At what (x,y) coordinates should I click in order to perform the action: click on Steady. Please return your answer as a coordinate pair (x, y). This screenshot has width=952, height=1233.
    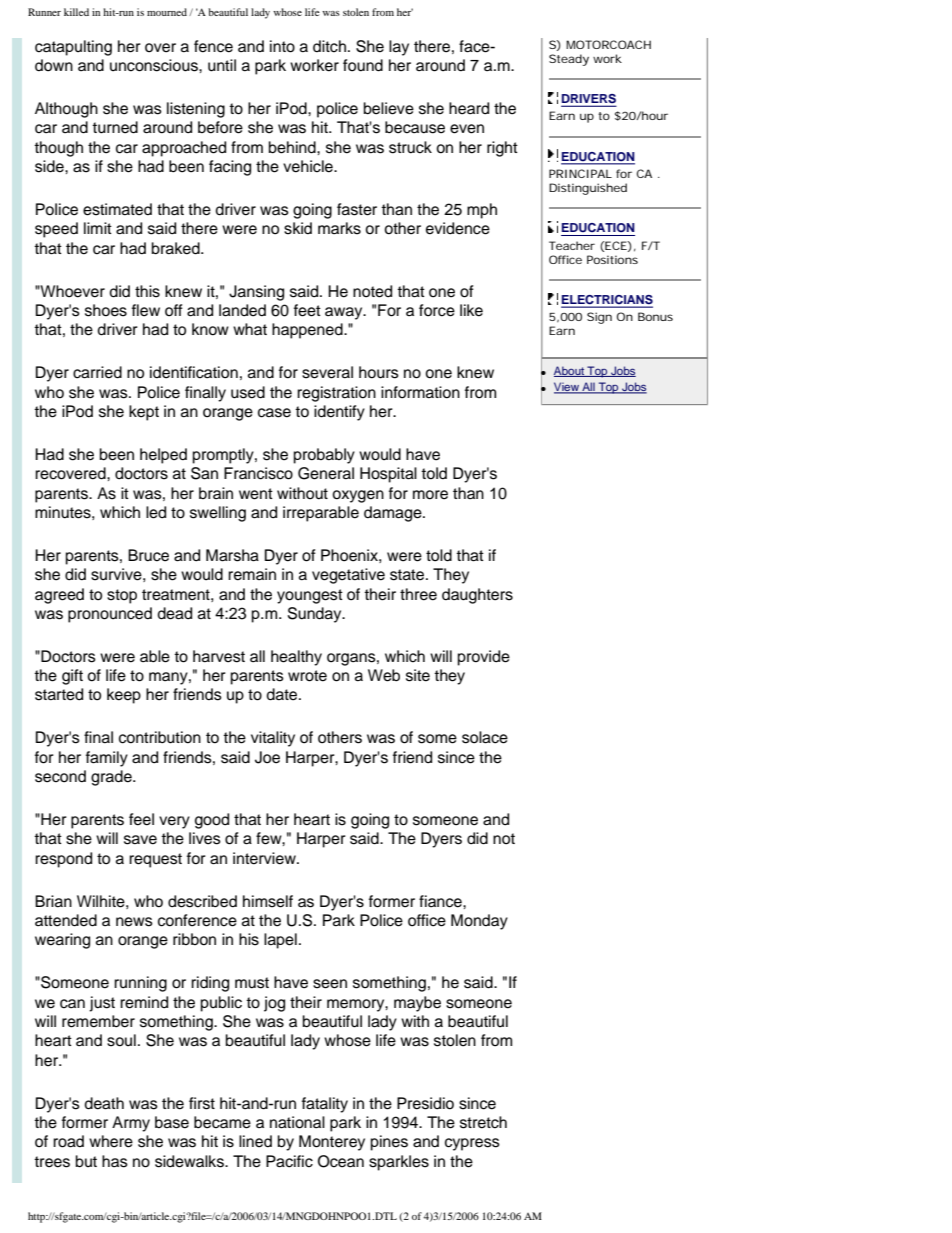
    Looking at the image, I should click on (569, 60).
